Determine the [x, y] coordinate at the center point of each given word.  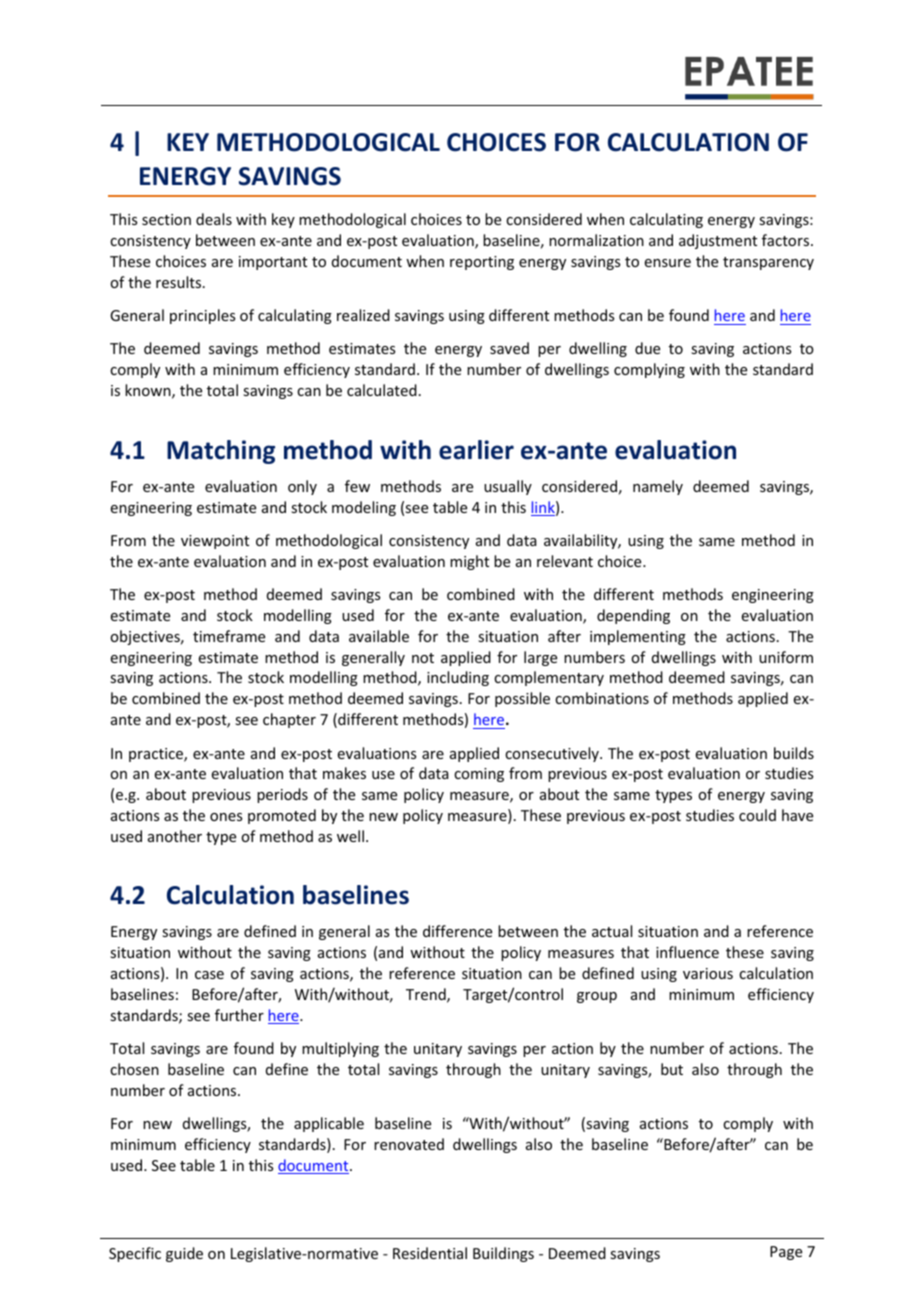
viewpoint [215, 542]
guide [184, 1254]
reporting [482, 263]
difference [457, 931]
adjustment [718, 241]
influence [687, 952]
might [469, 562]
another [175, 836]
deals [214, 219]
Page [786, 1253]
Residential [430, 1253]
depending [633, 616]
